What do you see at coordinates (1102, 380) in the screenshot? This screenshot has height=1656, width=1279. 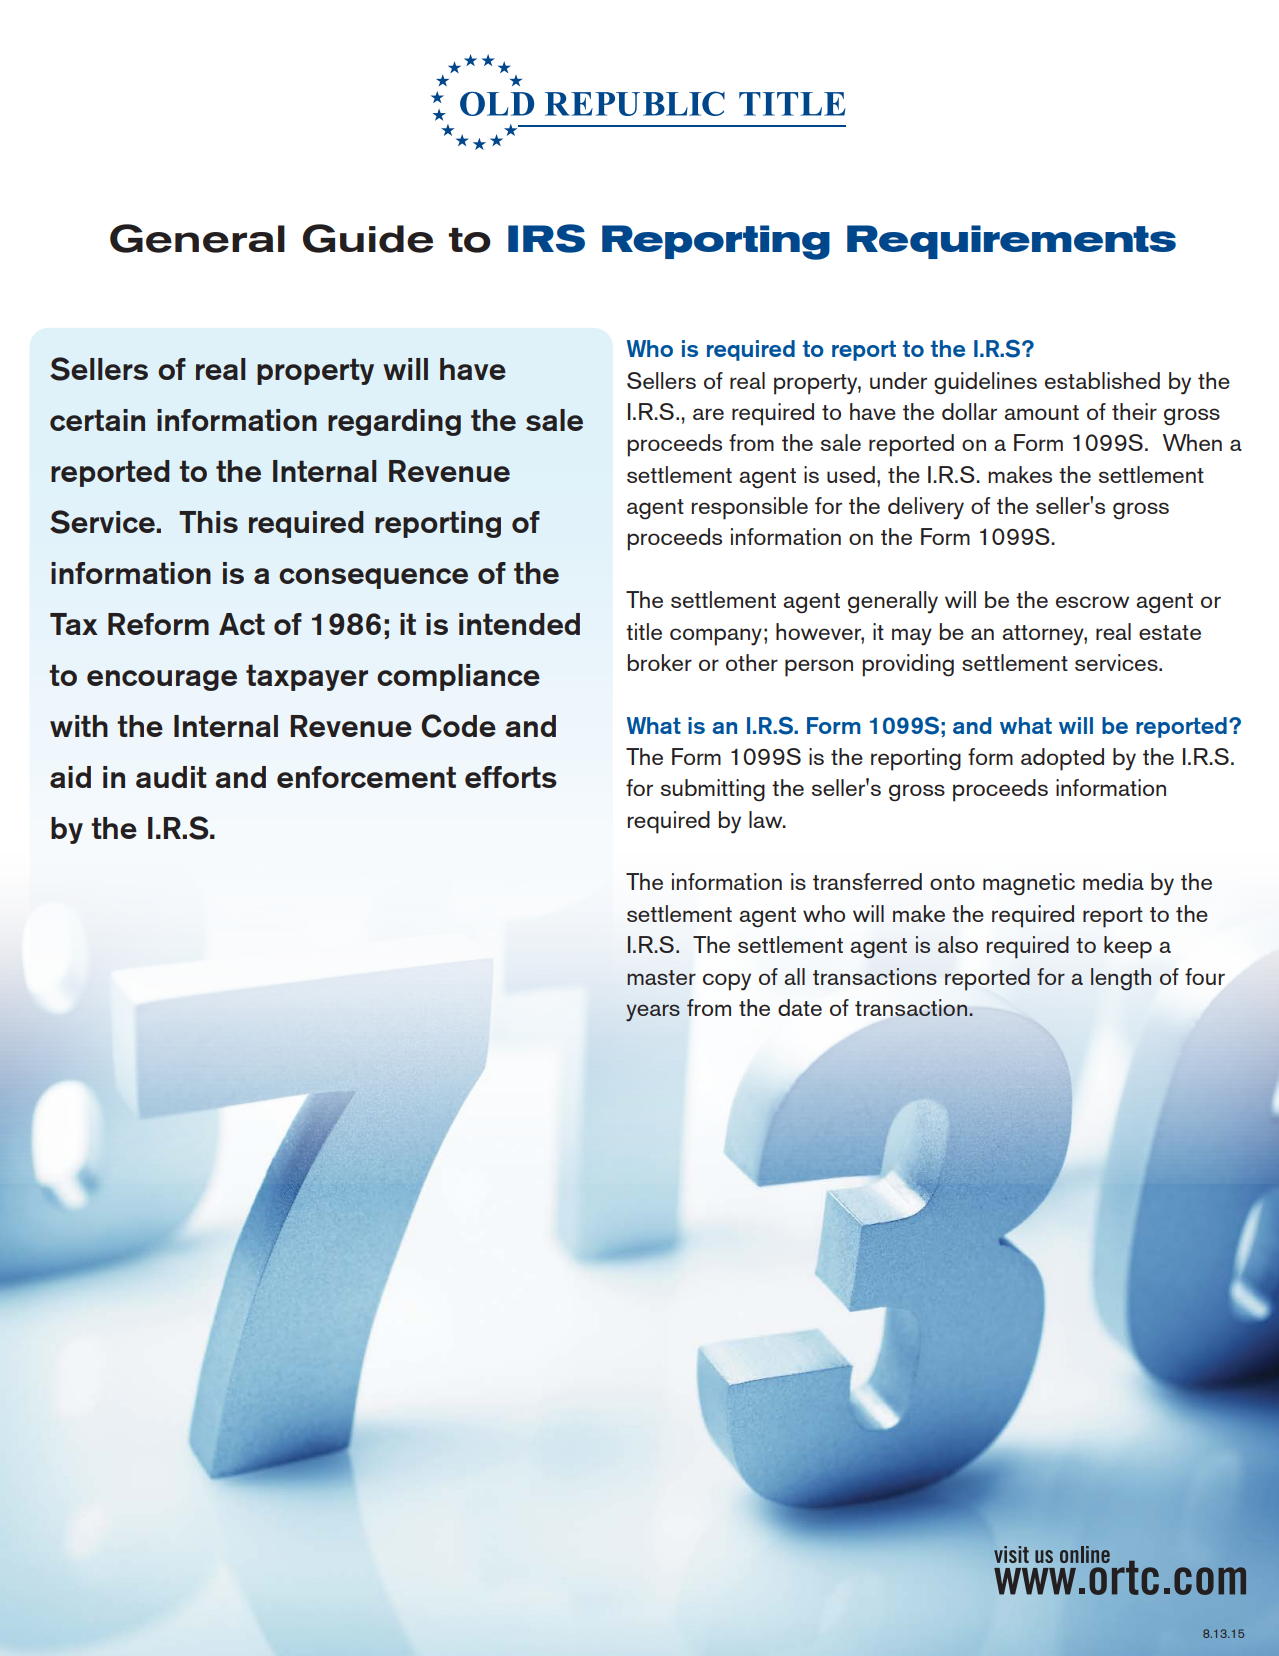 I see `established` at bounding box center [1102, 380].
